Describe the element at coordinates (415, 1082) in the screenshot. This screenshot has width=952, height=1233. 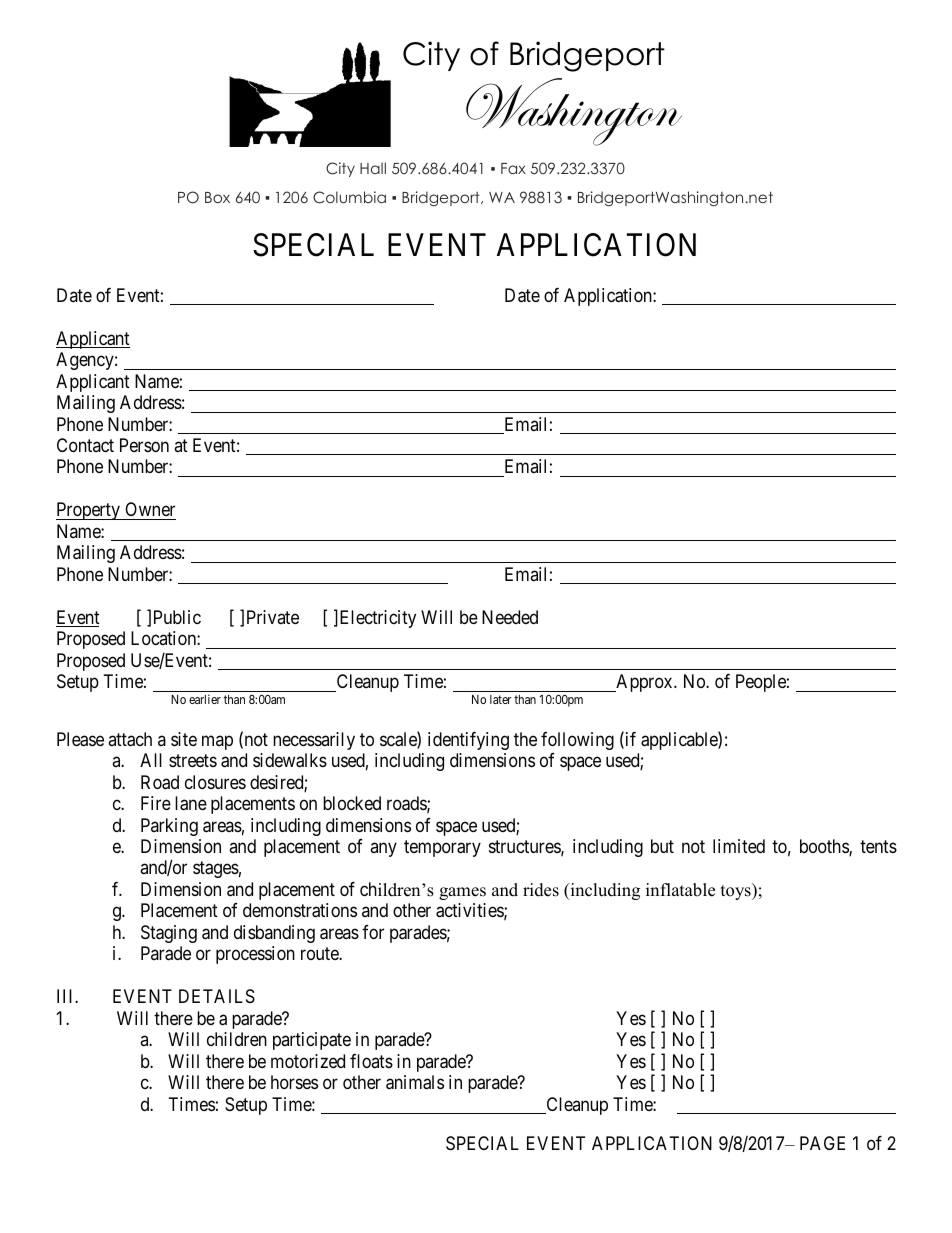
I see `animals` at that location.
